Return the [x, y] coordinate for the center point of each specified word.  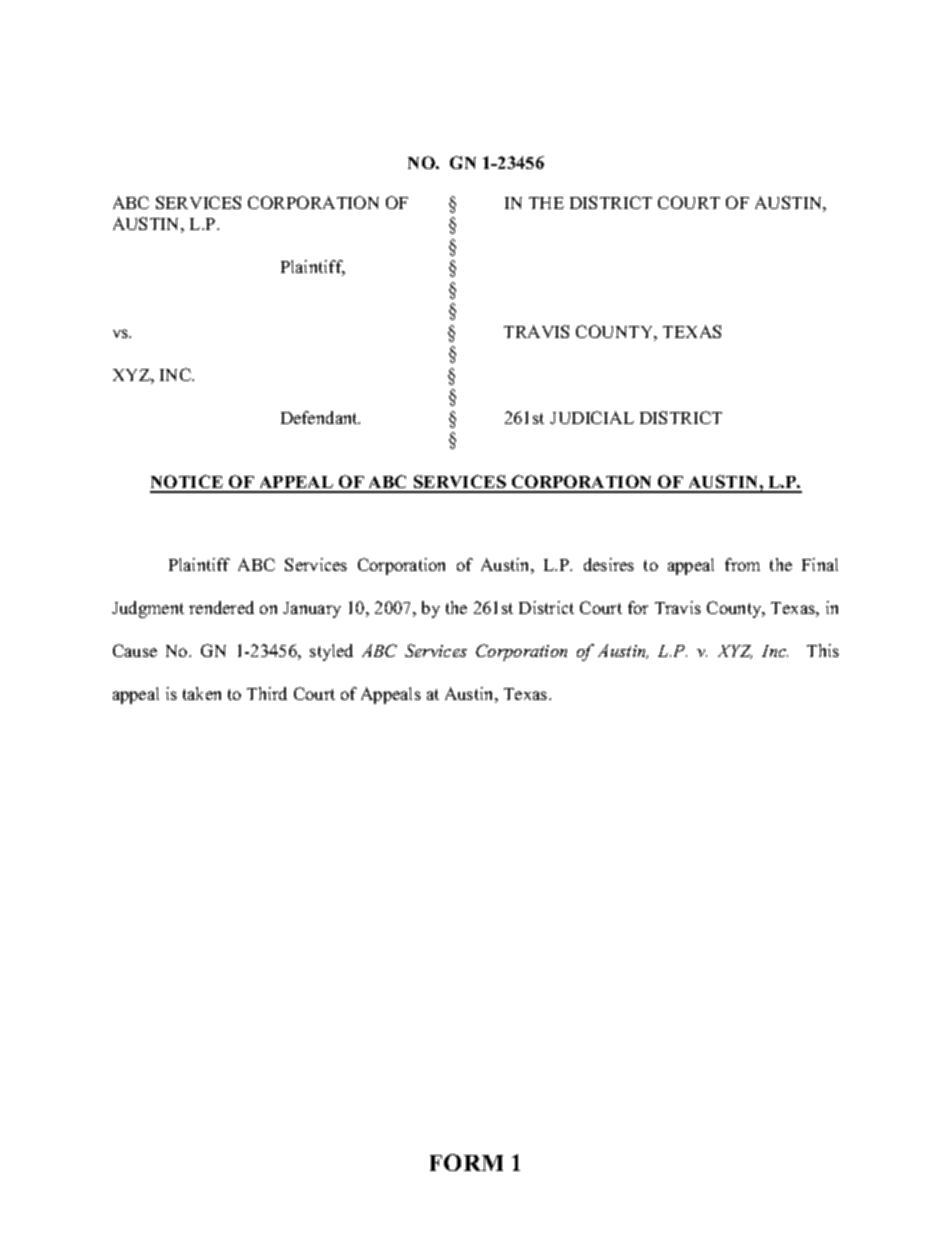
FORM [466, 1162]
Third [267, 693]
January [312, 610]
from [742, 564]
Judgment [148, 609]
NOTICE [188, 483]
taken [202, 693]
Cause [135, 650]
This [823, 650]
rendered [221, 607]
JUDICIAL [592, 417]
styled [331, 652]
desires [609, 564]
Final [820, 564]
